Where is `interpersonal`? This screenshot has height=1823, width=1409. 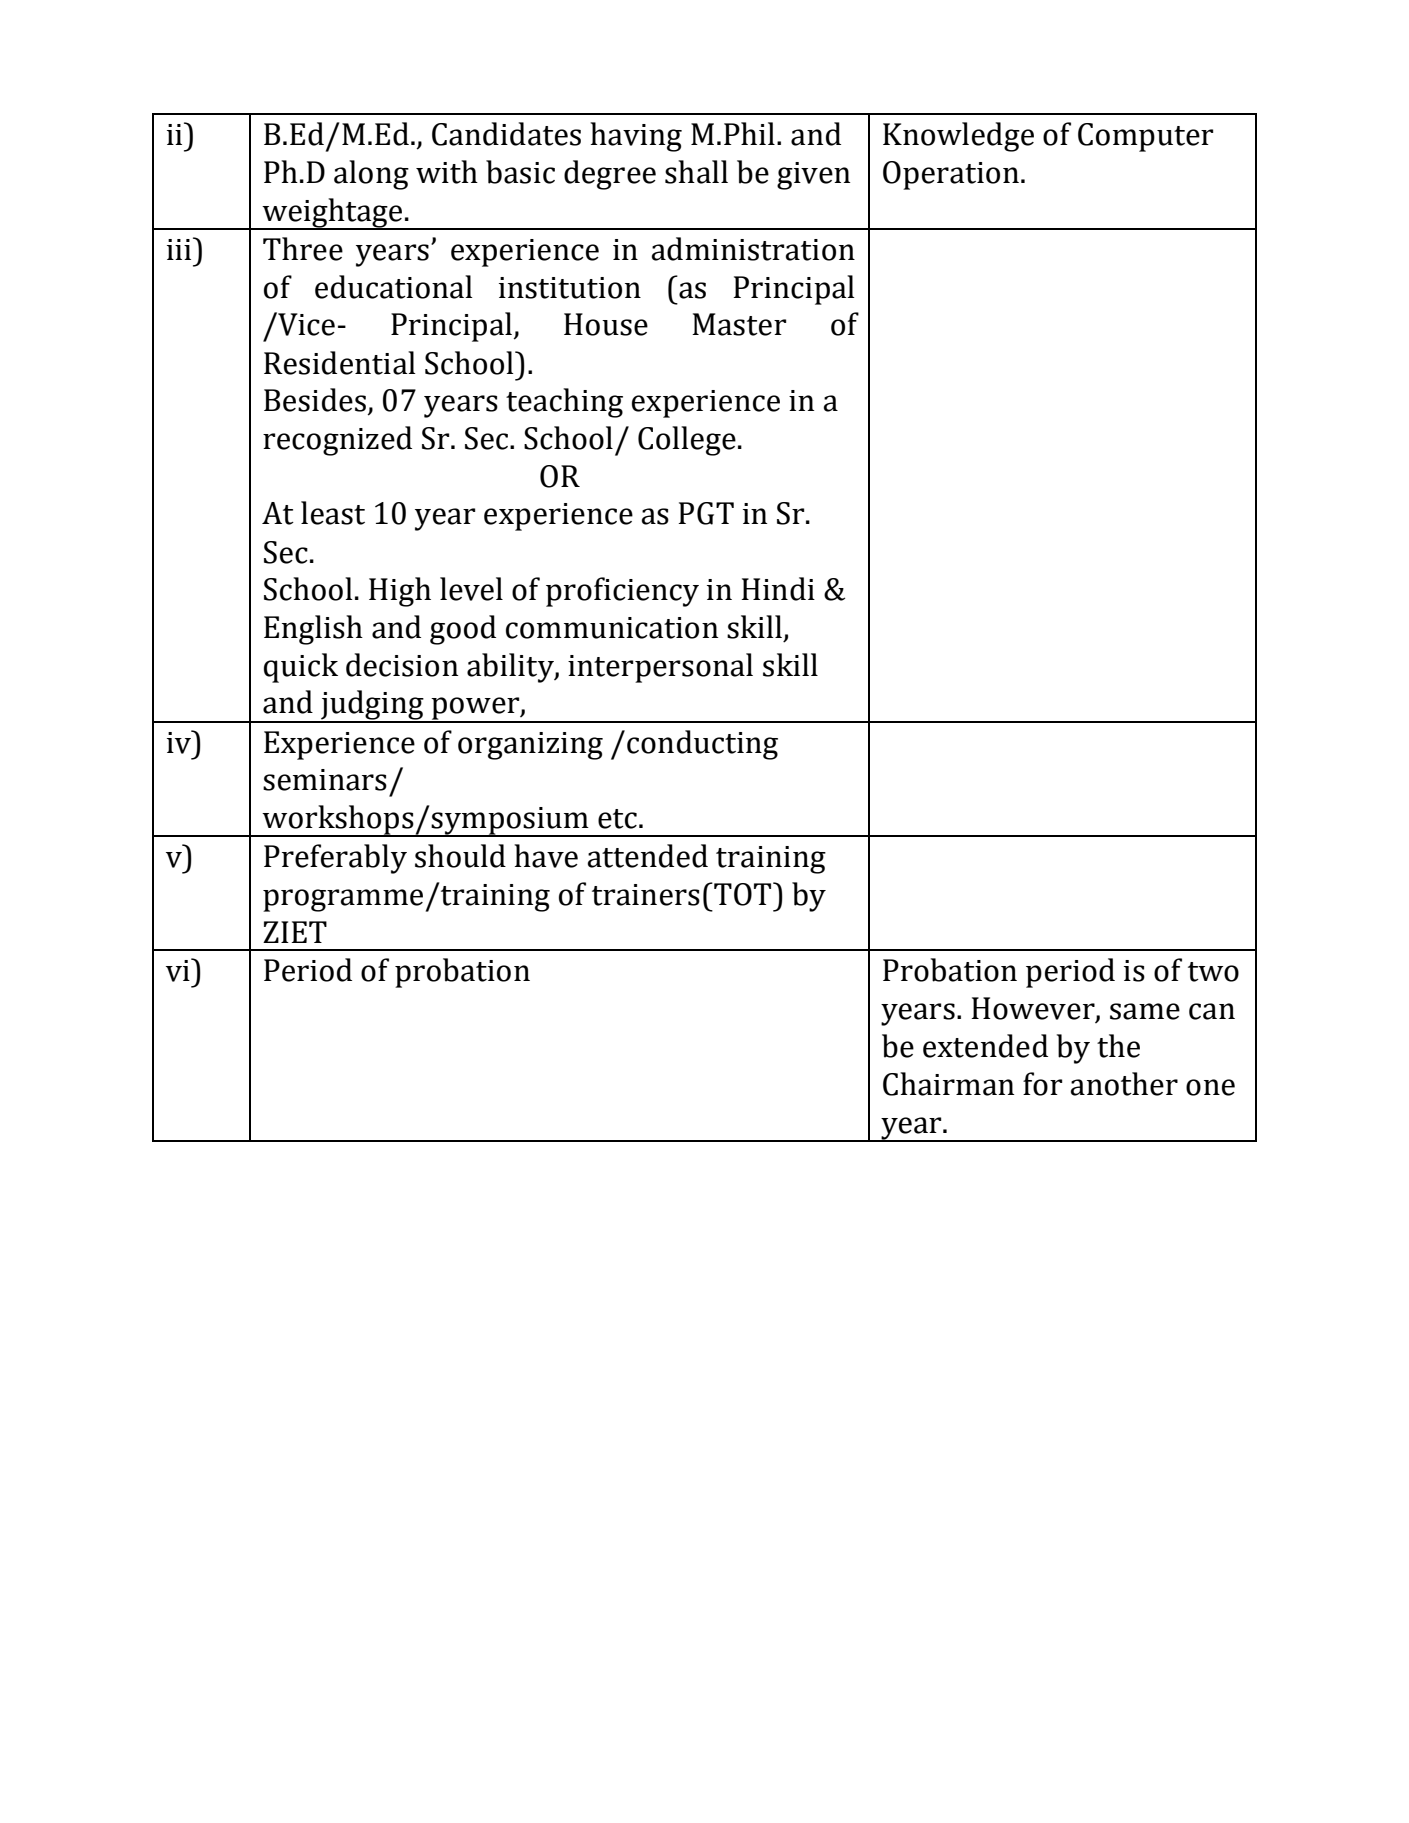 interpersonal is located at coordinates (660, 668).
